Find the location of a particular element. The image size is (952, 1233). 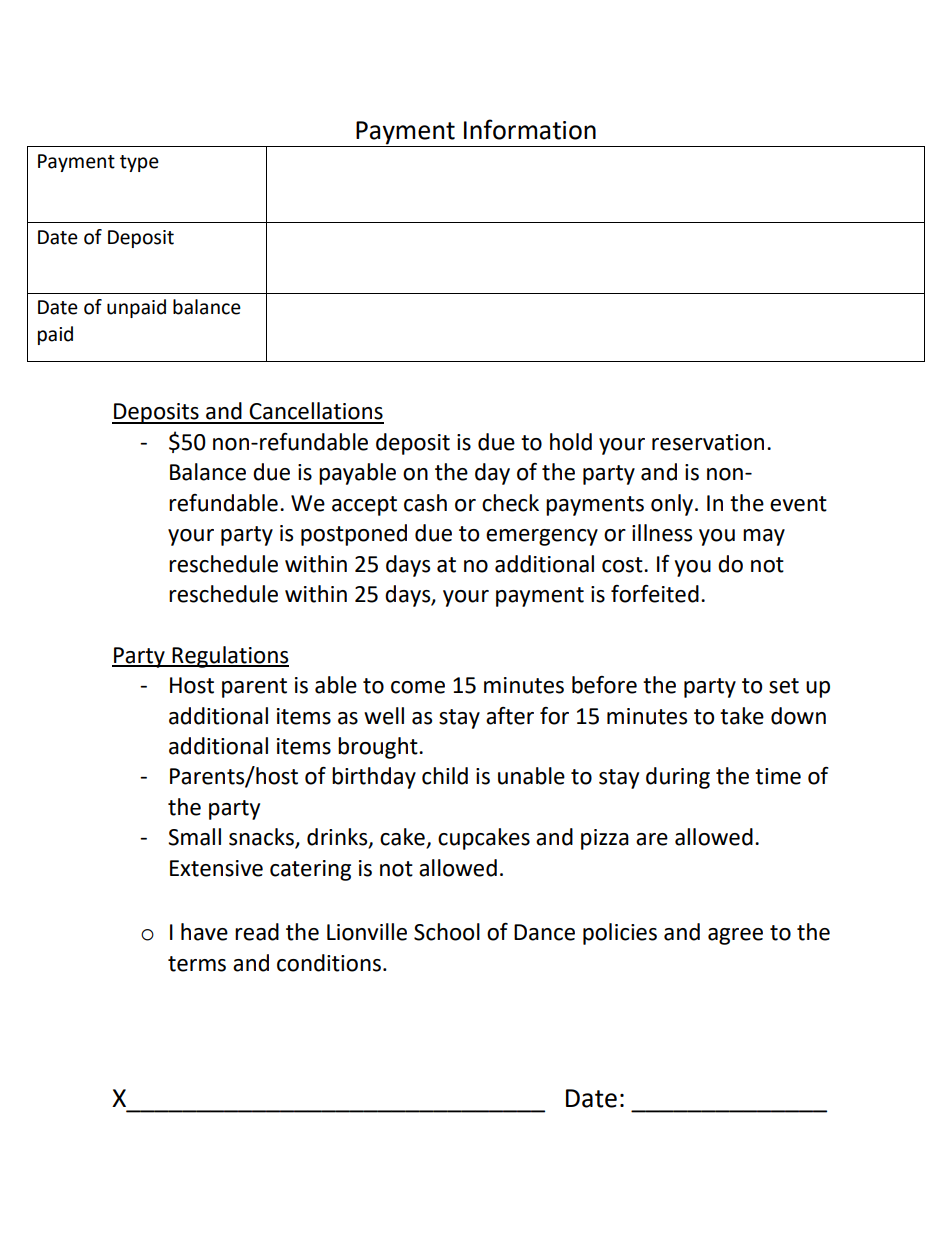

Information is located at coordinates (530, 129).
